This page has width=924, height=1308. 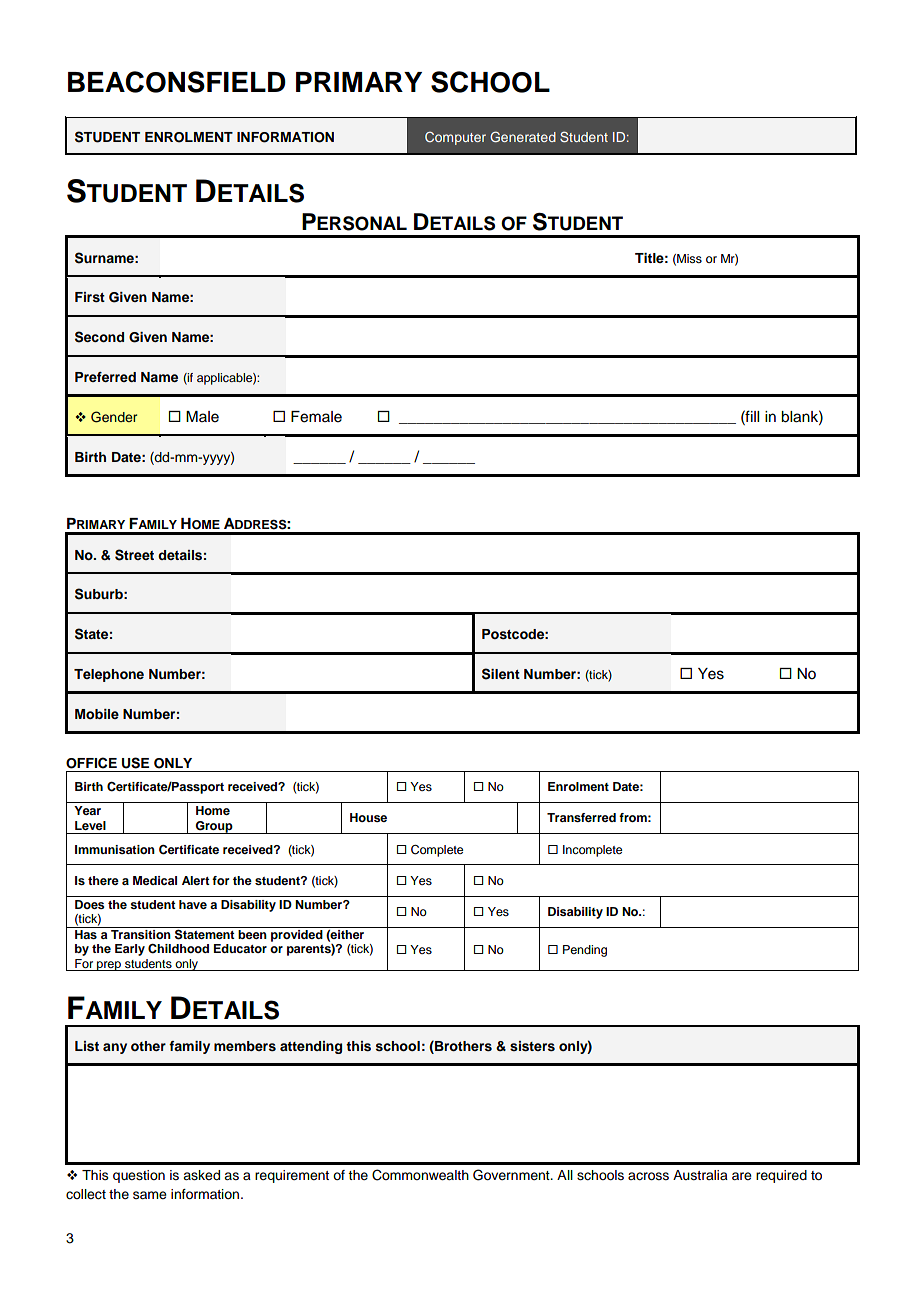 I want to click on Gender, so click(x=114, y=417).
